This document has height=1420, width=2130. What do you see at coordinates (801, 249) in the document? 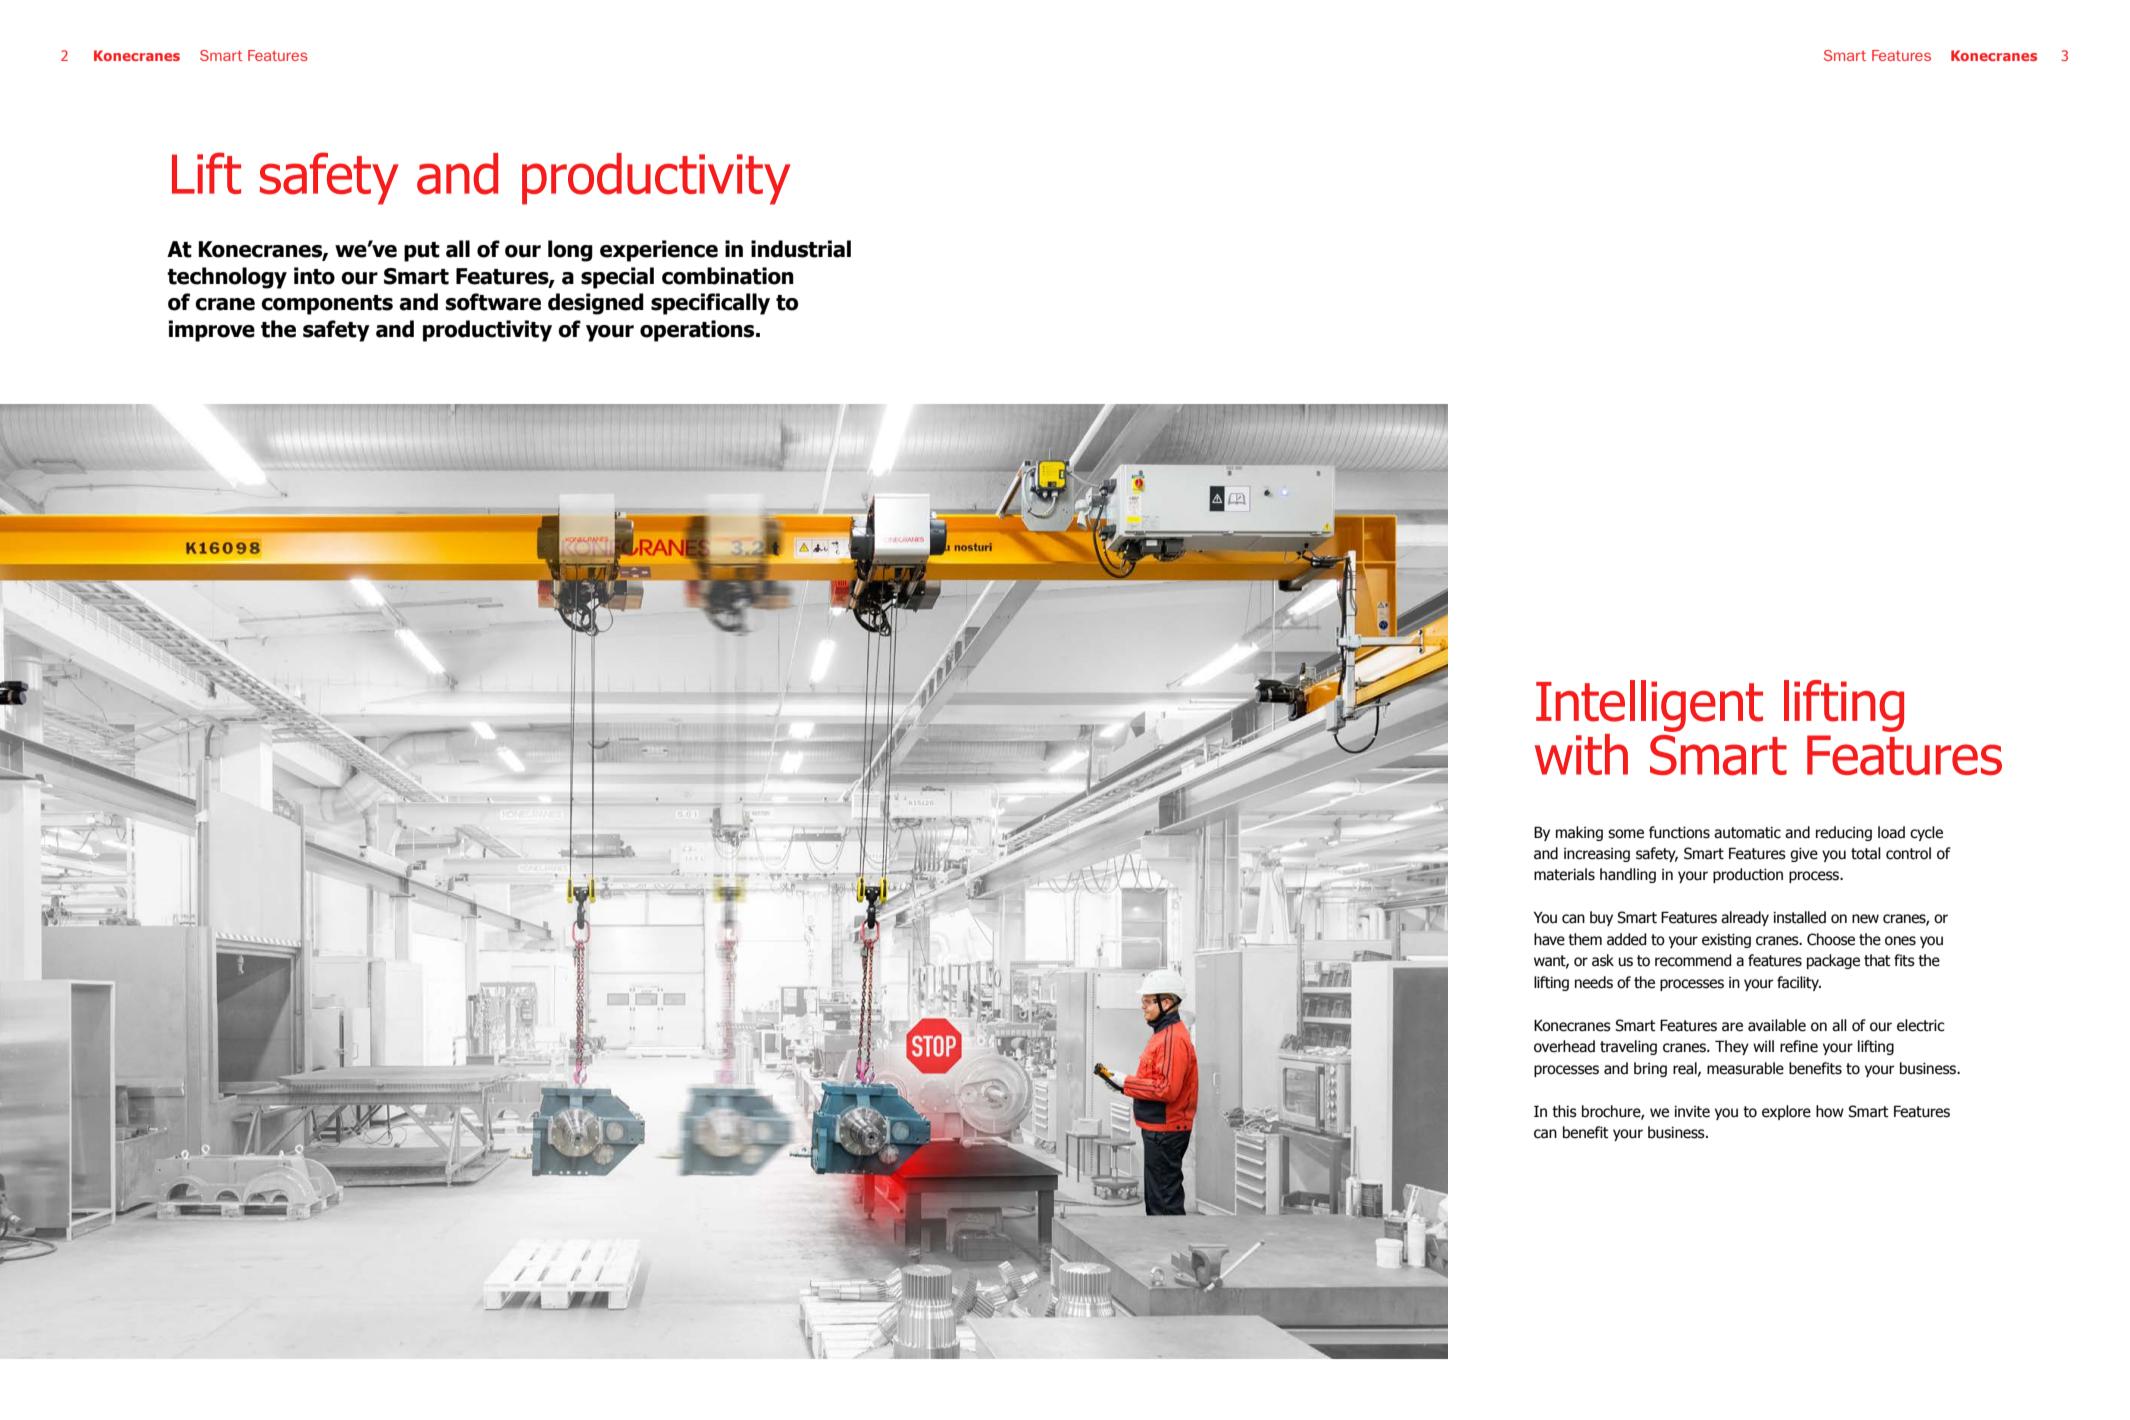
I see `industrial` at bounding box center [801, 249].
